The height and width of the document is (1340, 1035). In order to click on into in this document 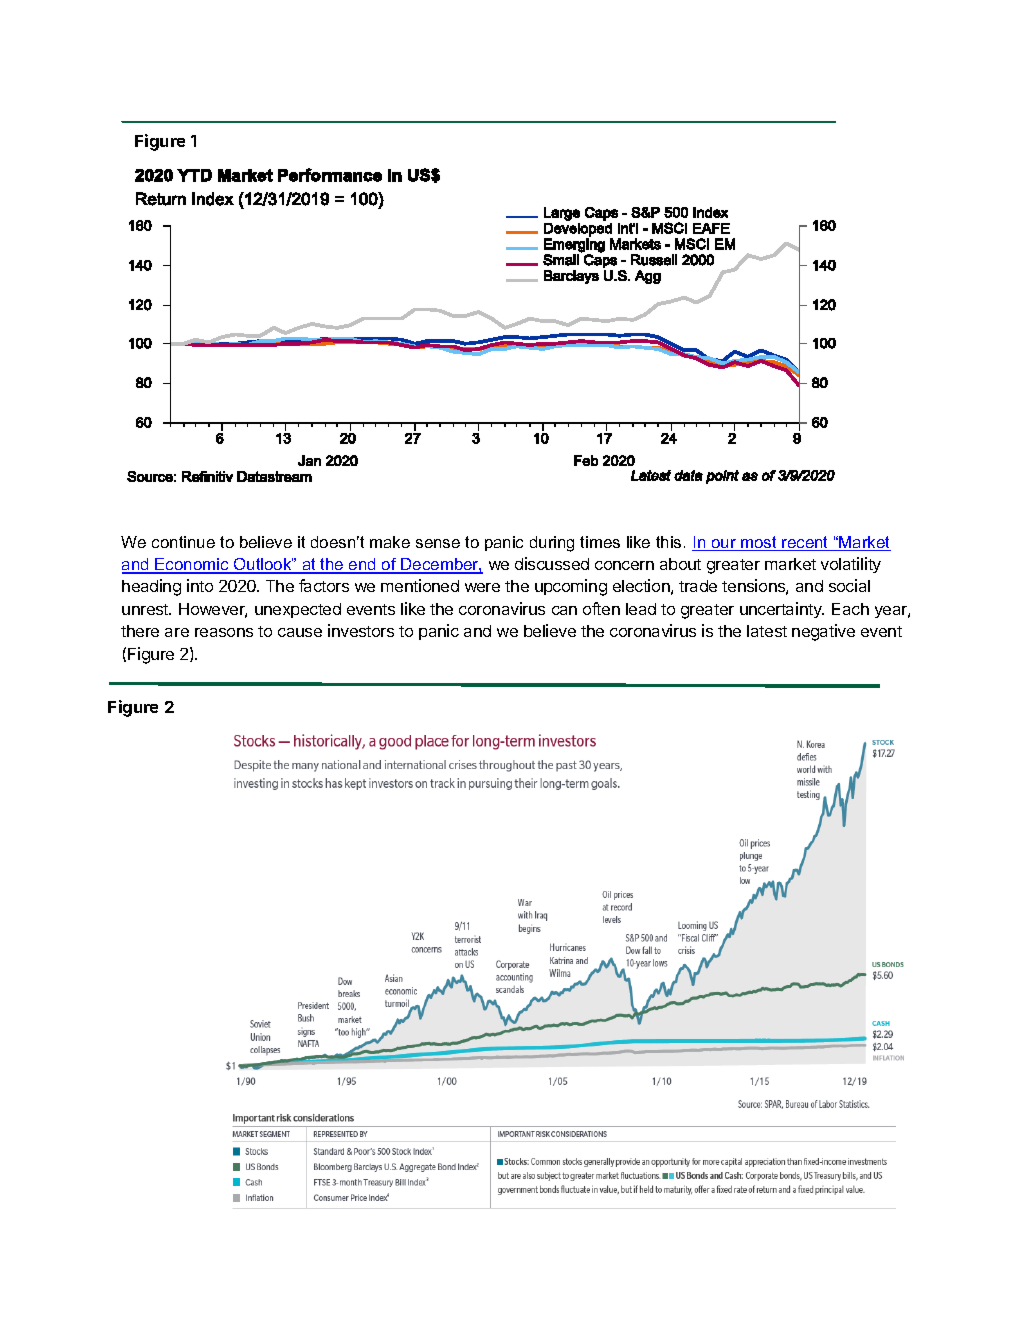, I will do `click(200, 585)`.
